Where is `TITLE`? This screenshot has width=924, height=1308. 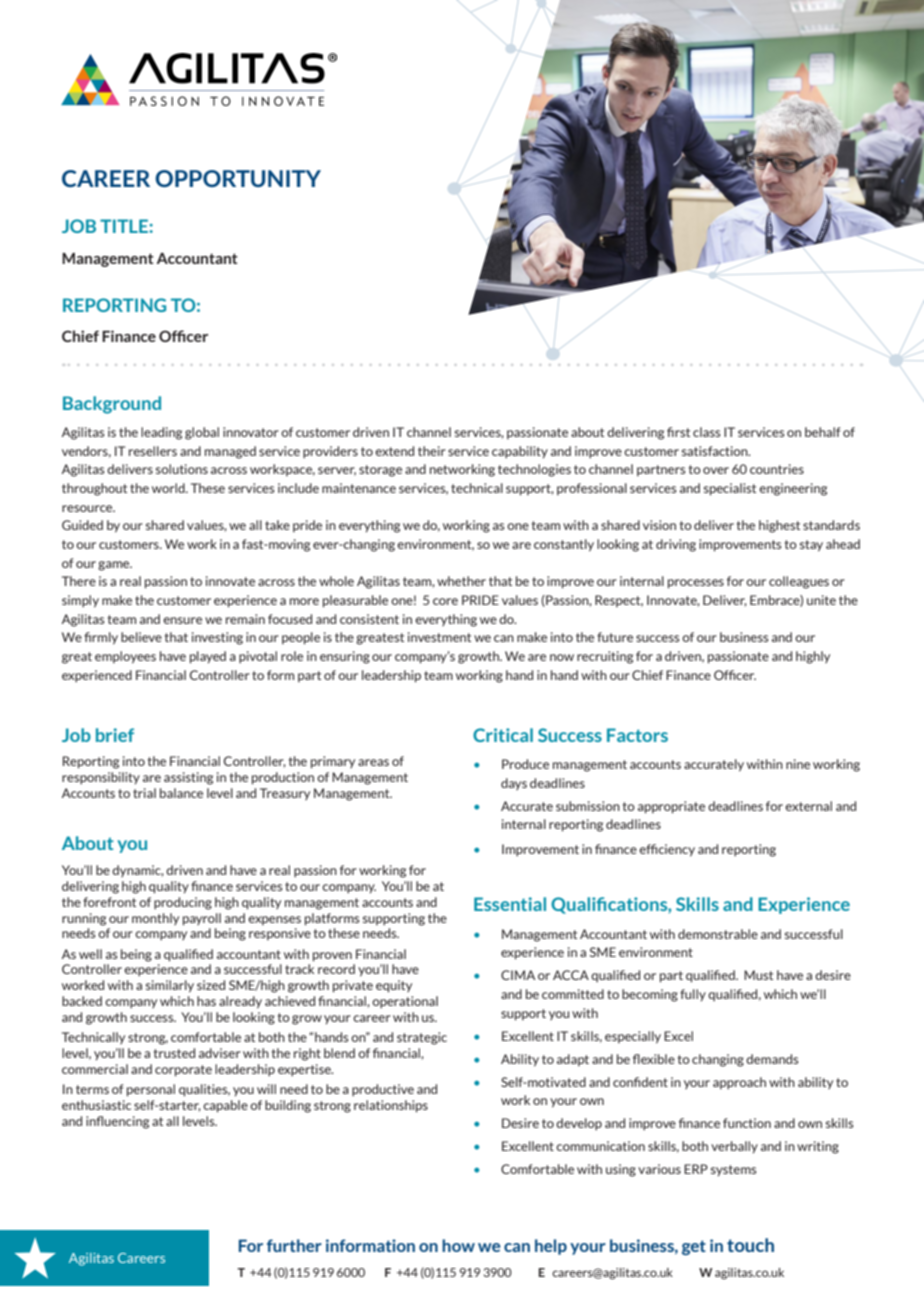
TITLE is located at coordinates (125, 226).
